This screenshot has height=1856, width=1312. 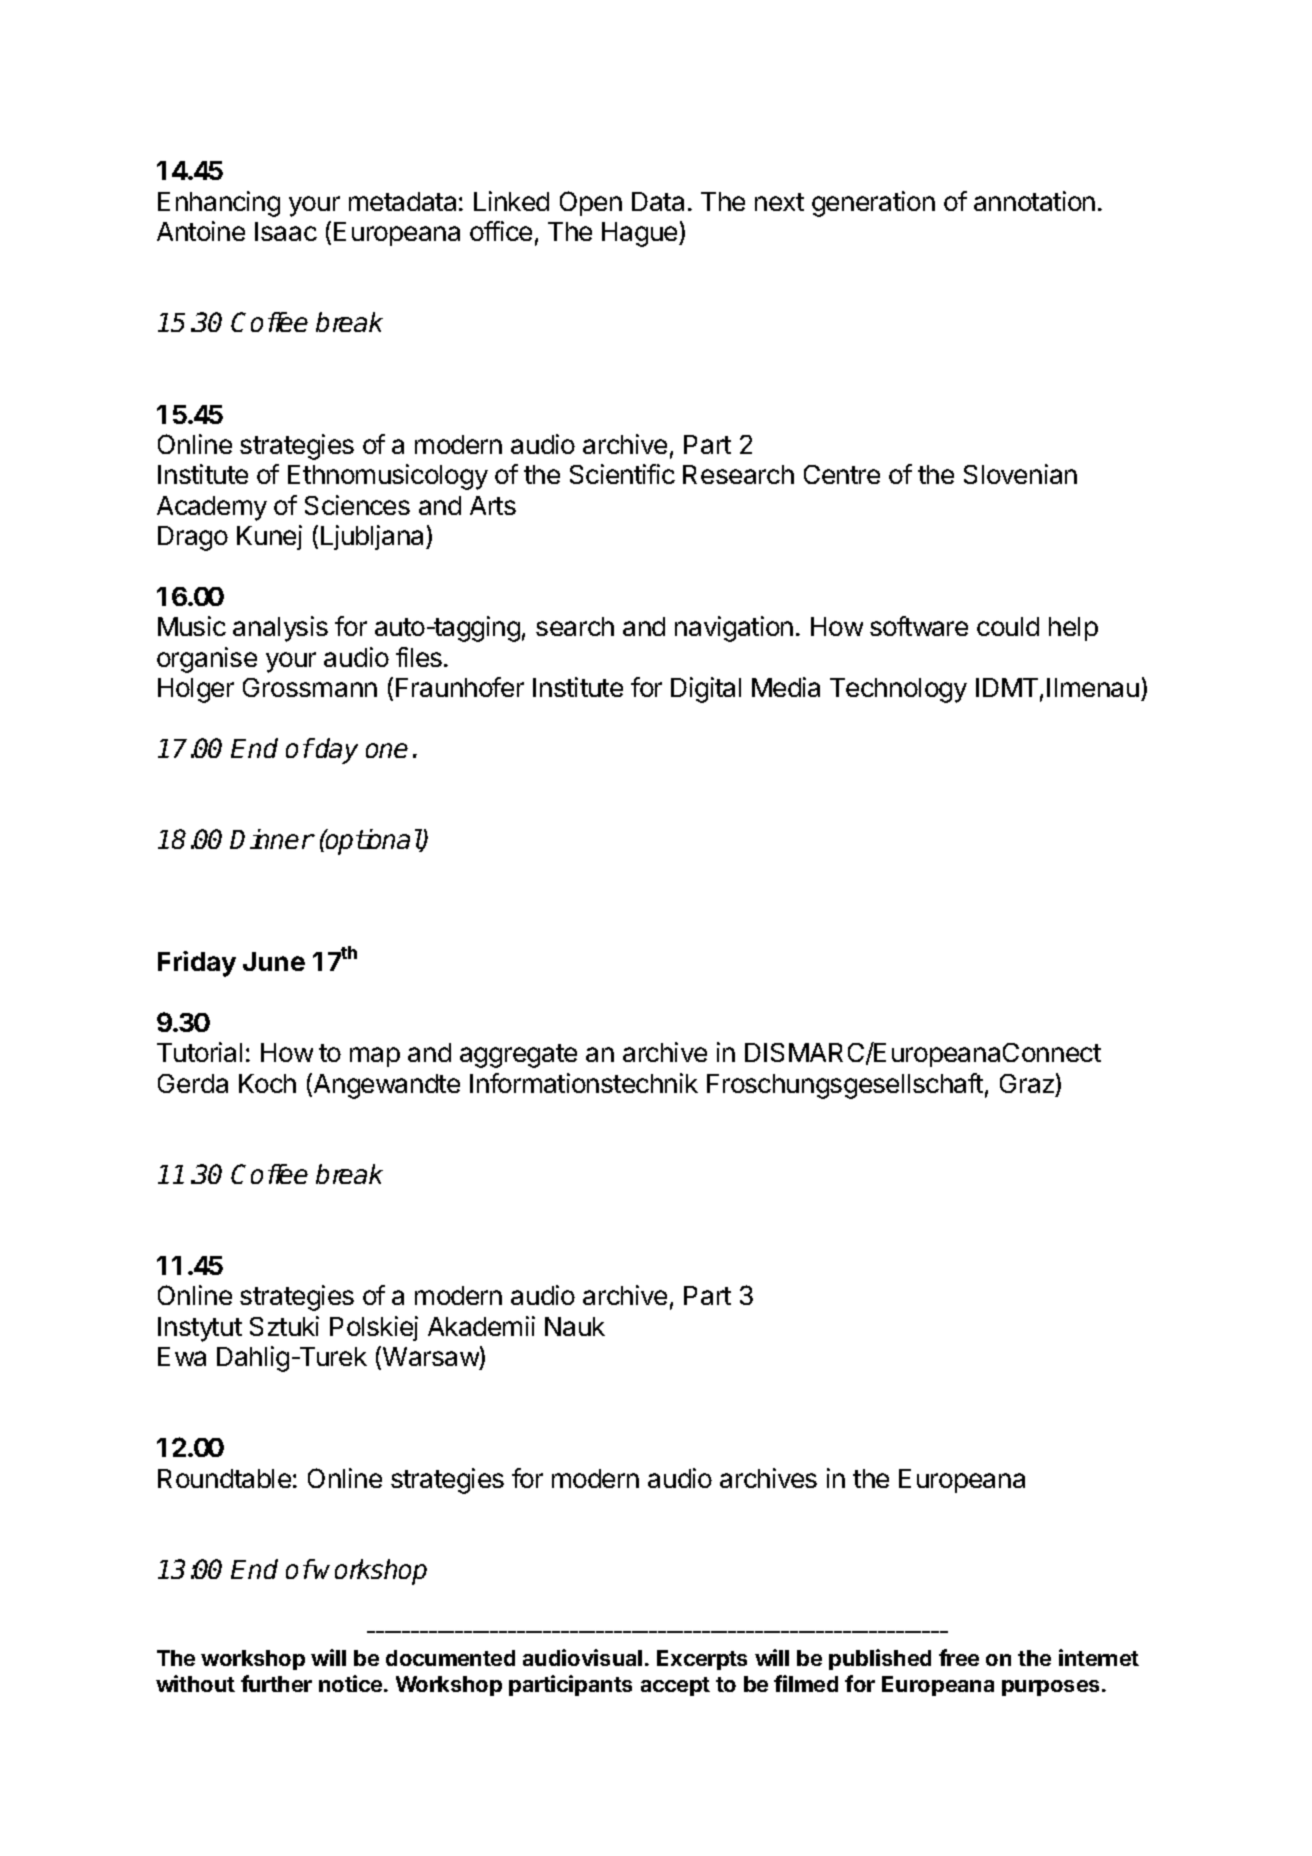 I want to click on June, so click(x=274, y=961).
